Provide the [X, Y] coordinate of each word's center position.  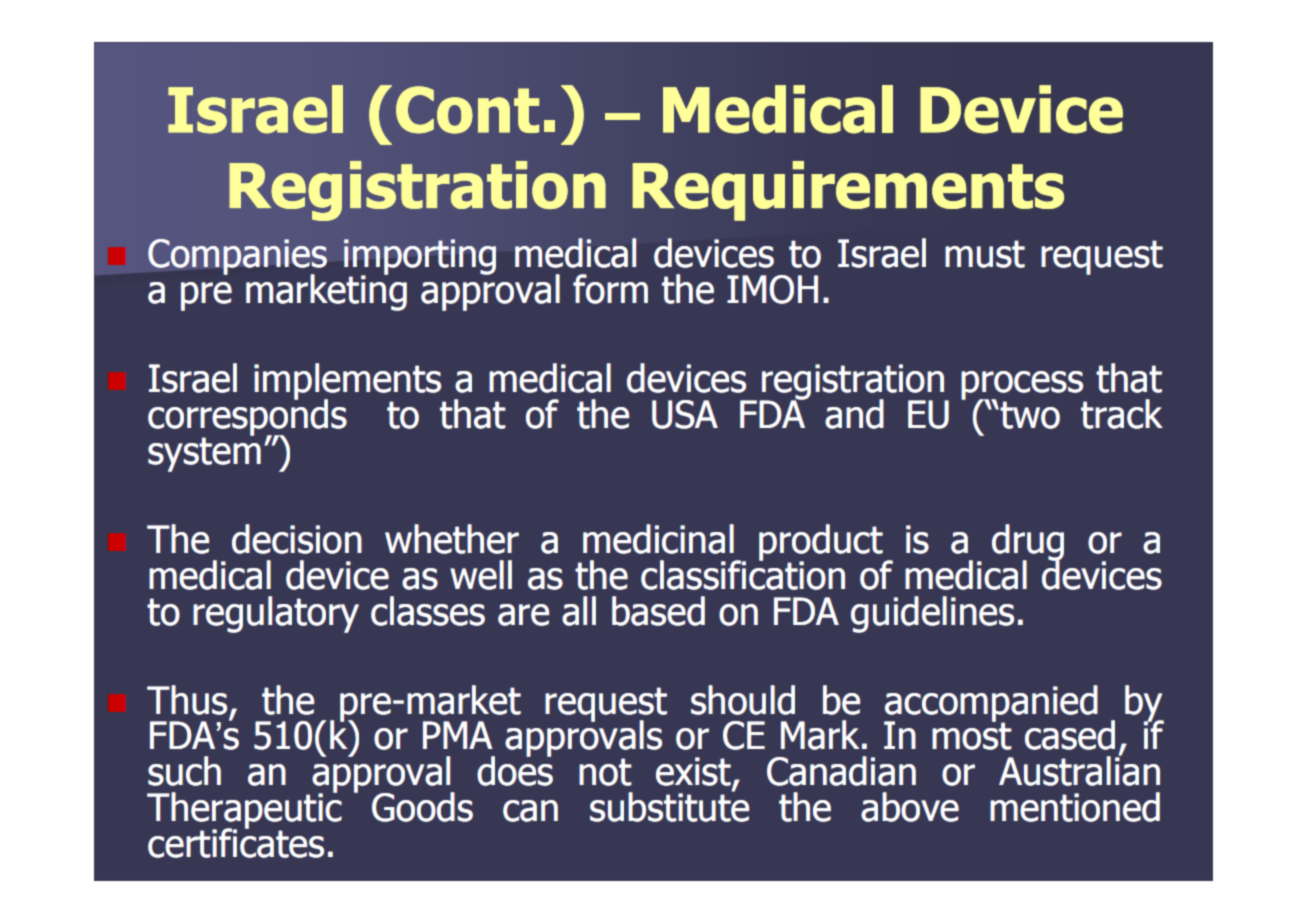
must [985, 254]
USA [685, 414]
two [1029, 415]
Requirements [848, 191]
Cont [467, 110]
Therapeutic [244, 810]
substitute [669, 806]
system [204, 453]
